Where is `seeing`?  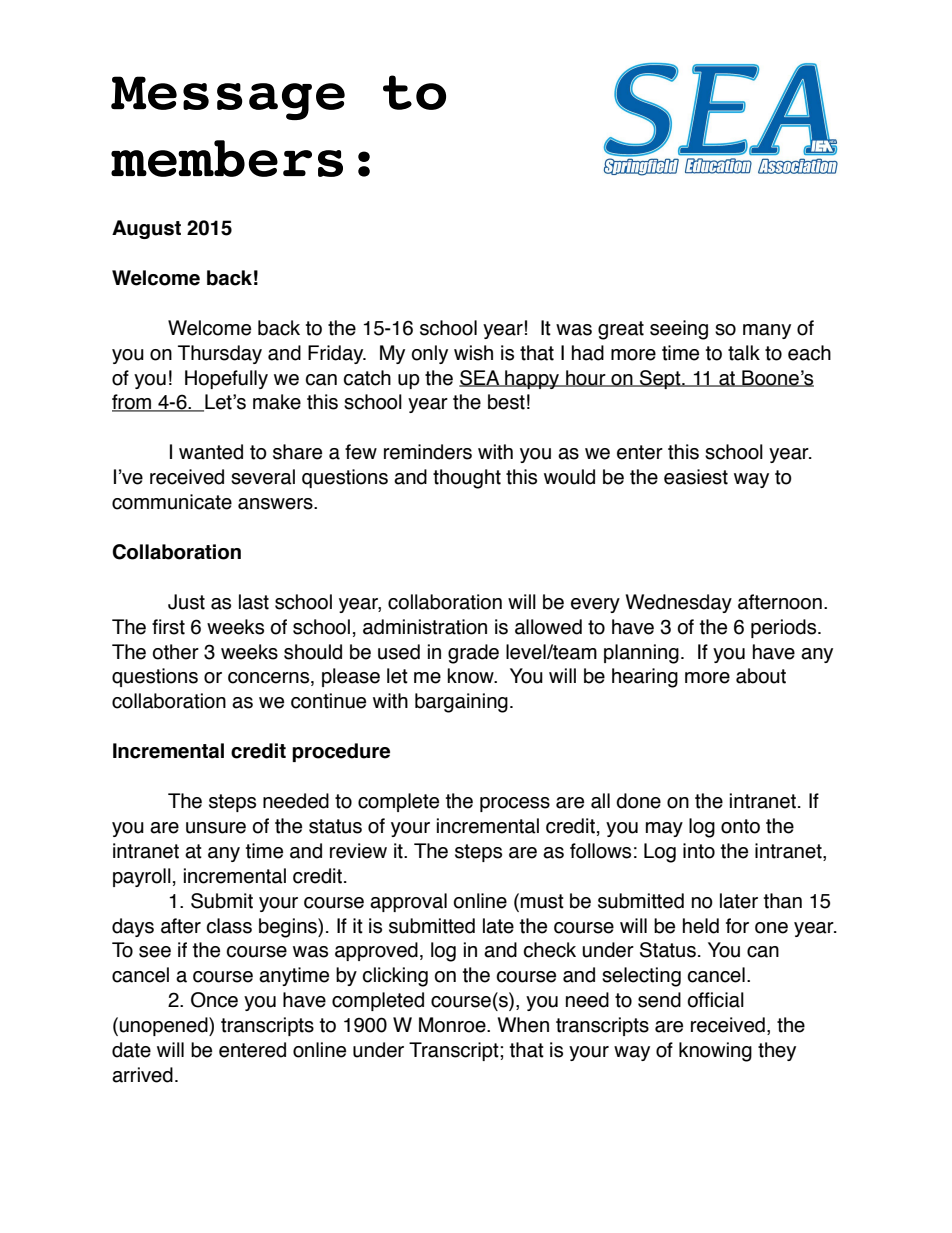 seeing is located at coordinates (679, 330).
